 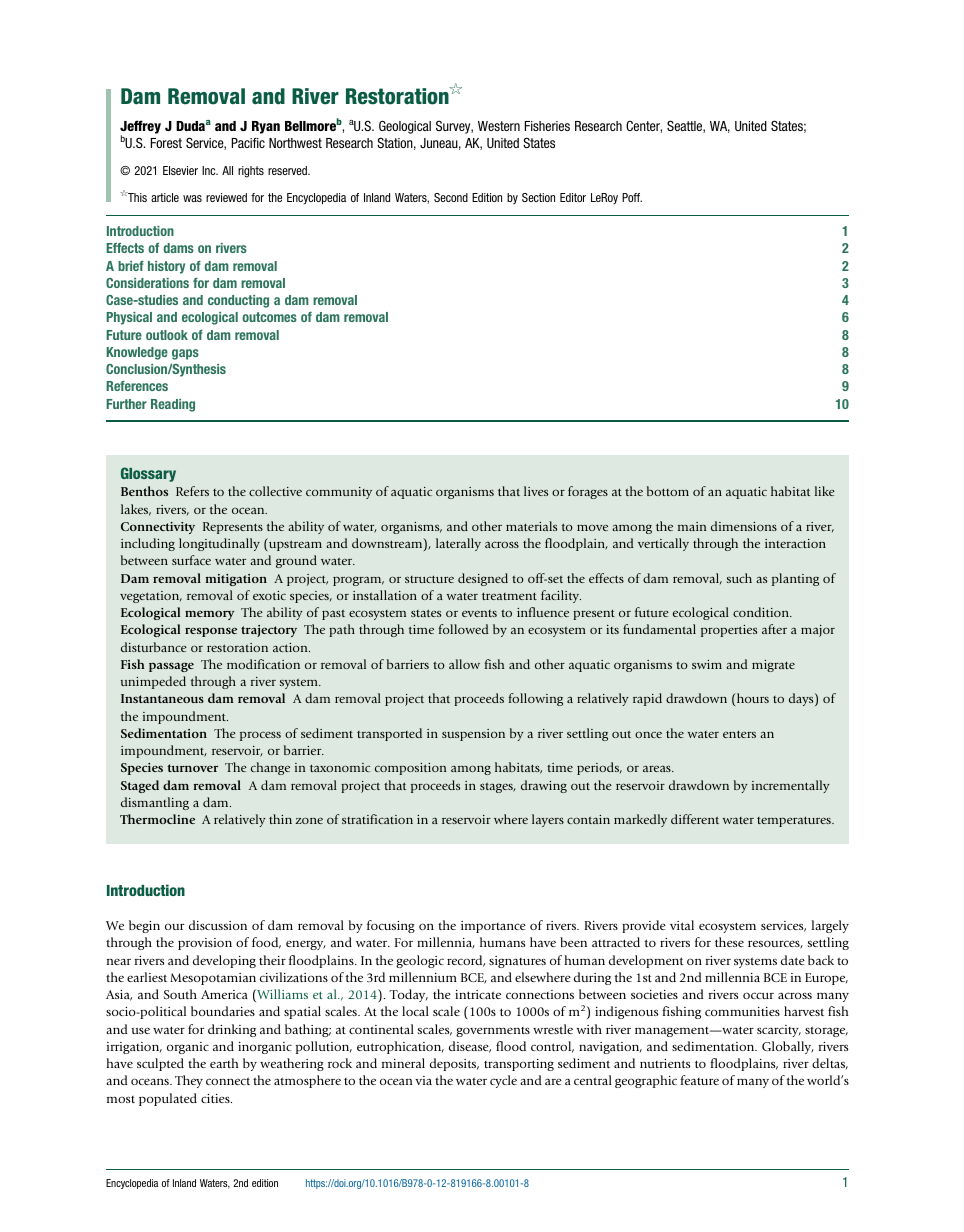 What do you see at coordinates (155, 803) in the image?
I see `dismantling` at bounding box center [155, 803].
